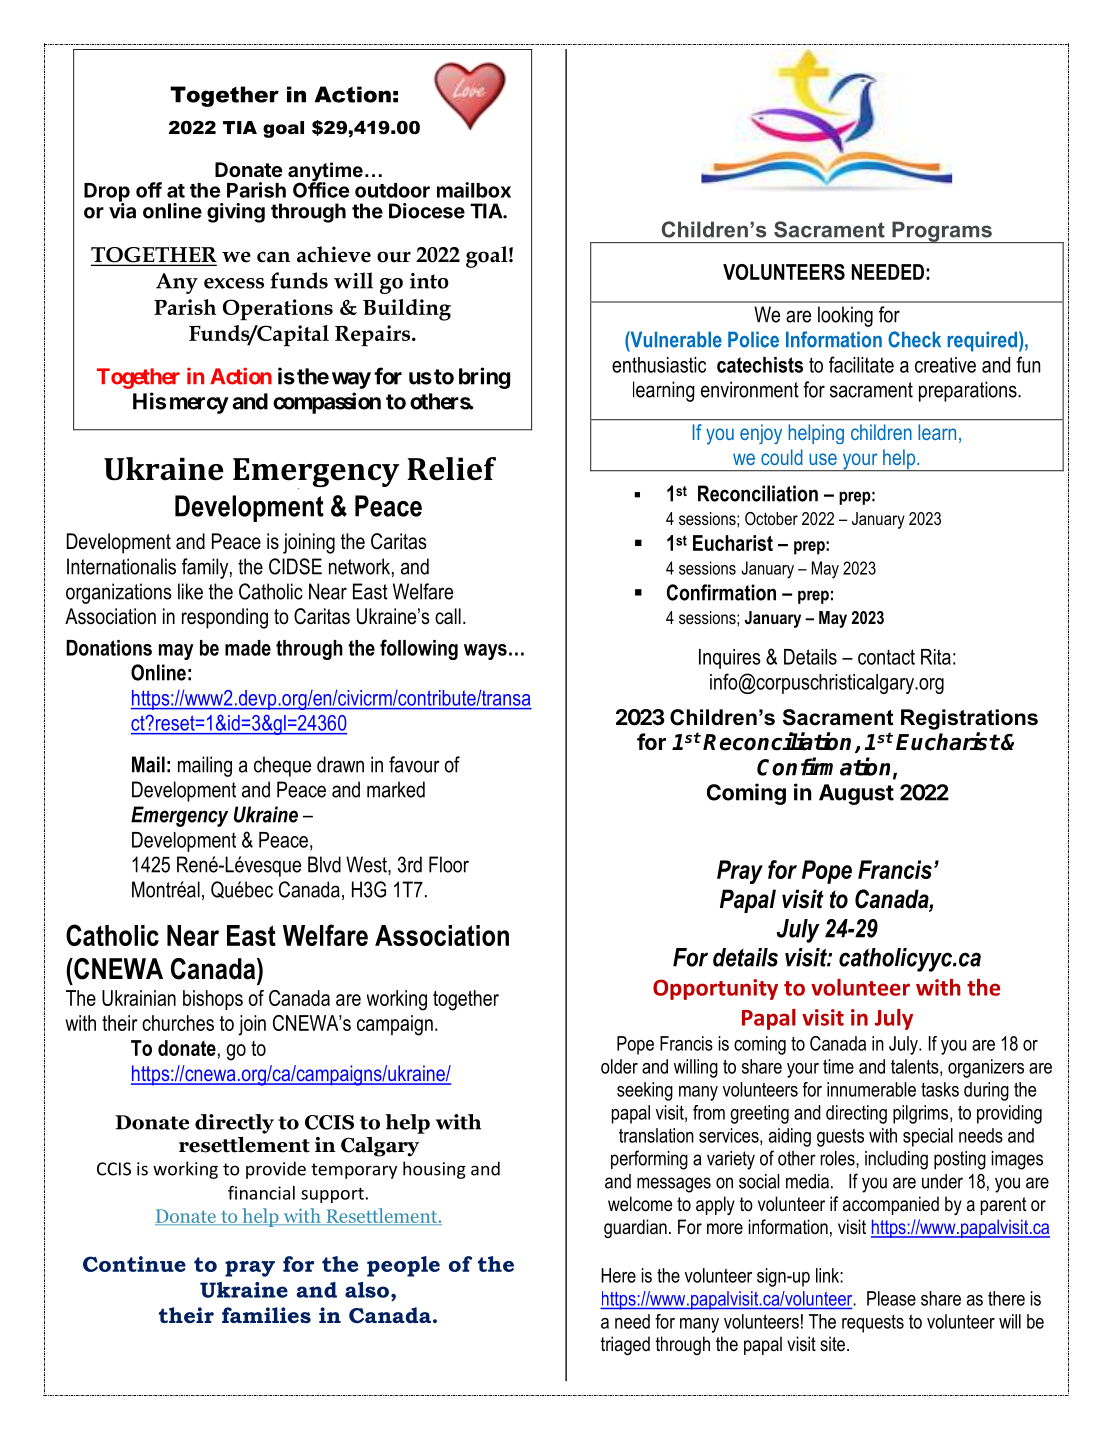  I want to click on cheque, so click(282, 766).
